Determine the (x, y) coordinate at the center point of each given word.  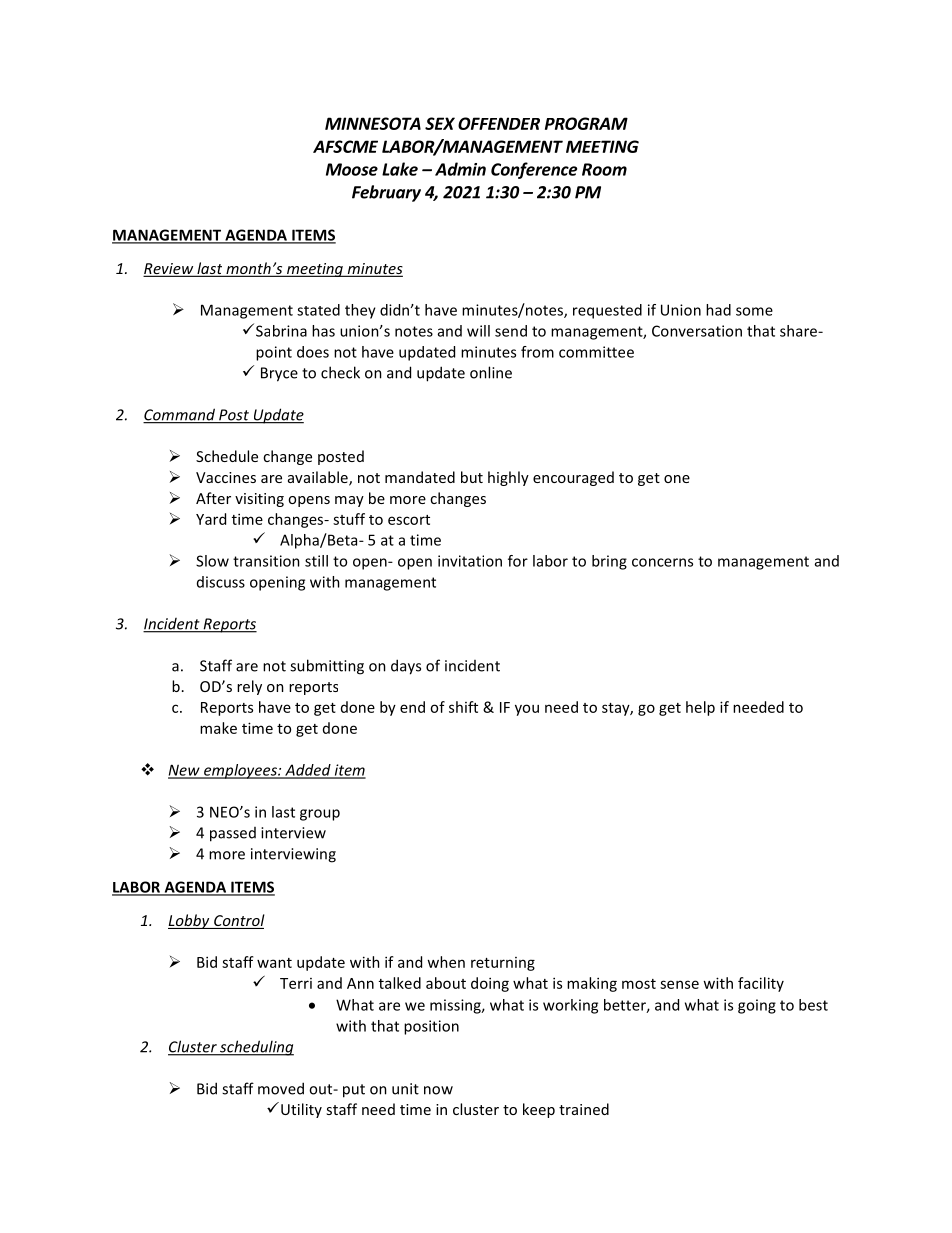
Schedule (227, 456)
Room (604, 169)
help (700, 708)
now (438, 1090)
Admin (460, 169)
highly (508, 478)
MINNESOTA (373, 123)
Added (308, 771)
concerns (662, 562)
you (527, 710)
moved (281, 1088)
